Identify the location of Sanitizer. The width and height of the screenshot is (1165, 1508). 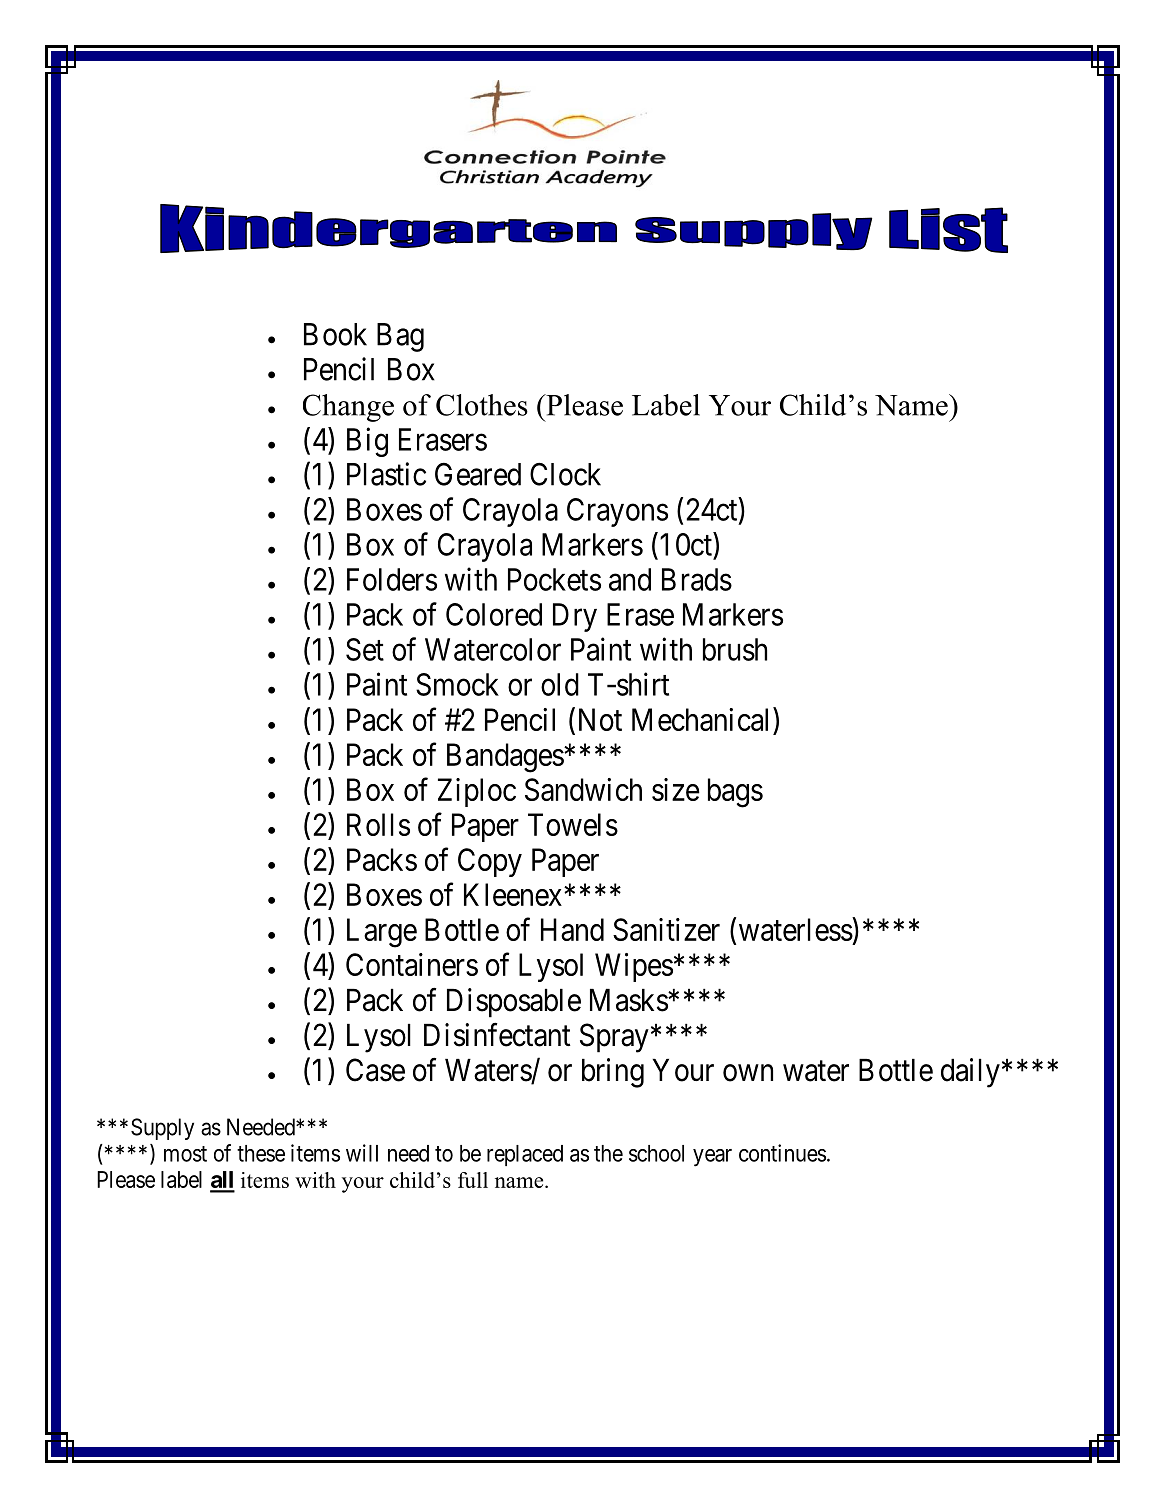
(666, 929).
